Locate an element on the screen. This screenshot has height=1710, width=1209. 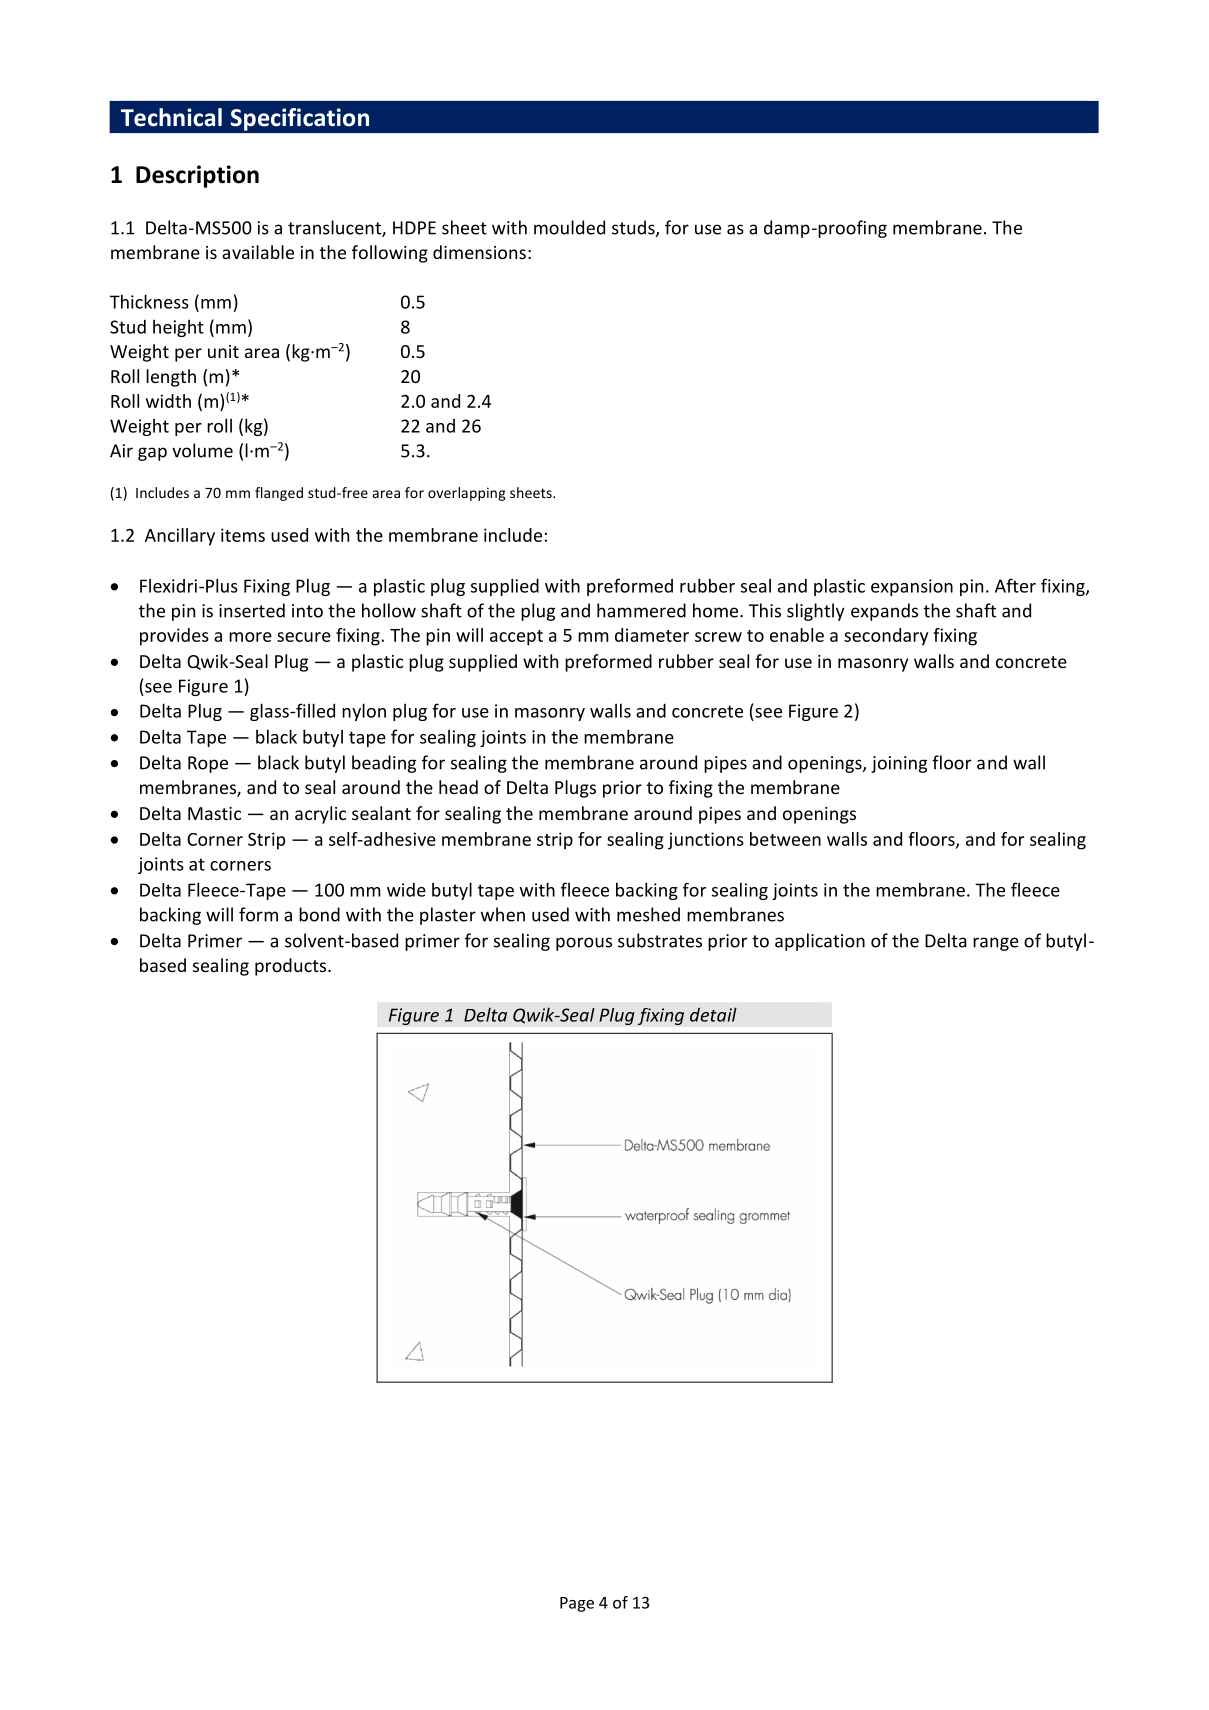
moulded is located at coordinates (569, 227).
